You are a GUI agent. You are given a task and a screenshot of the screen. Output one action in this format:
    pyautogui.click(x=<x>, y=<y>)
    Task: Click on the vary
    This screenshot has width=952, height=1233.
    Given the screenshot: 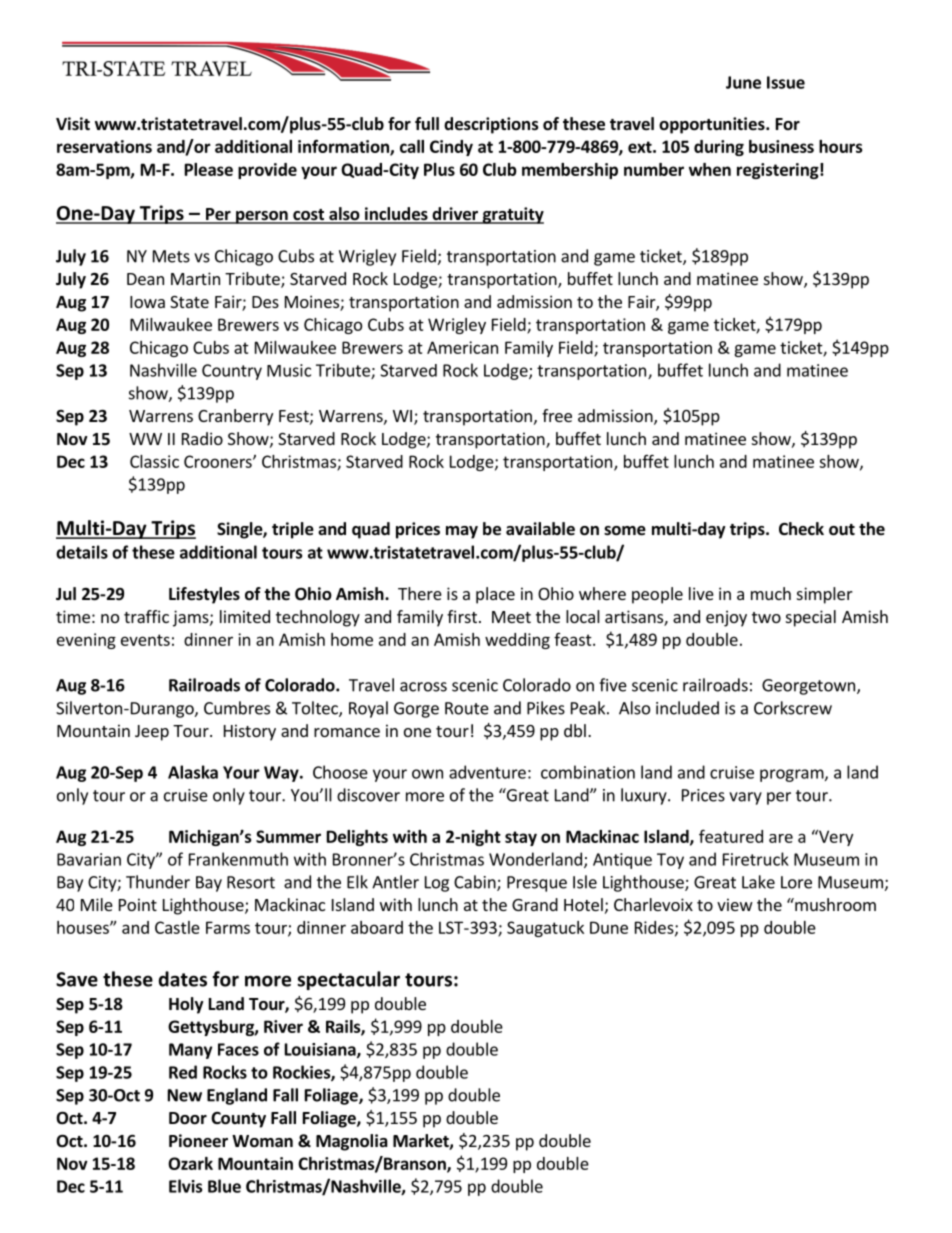 What is the action you would take?
    pyautogui.click(x=745, y=798)
